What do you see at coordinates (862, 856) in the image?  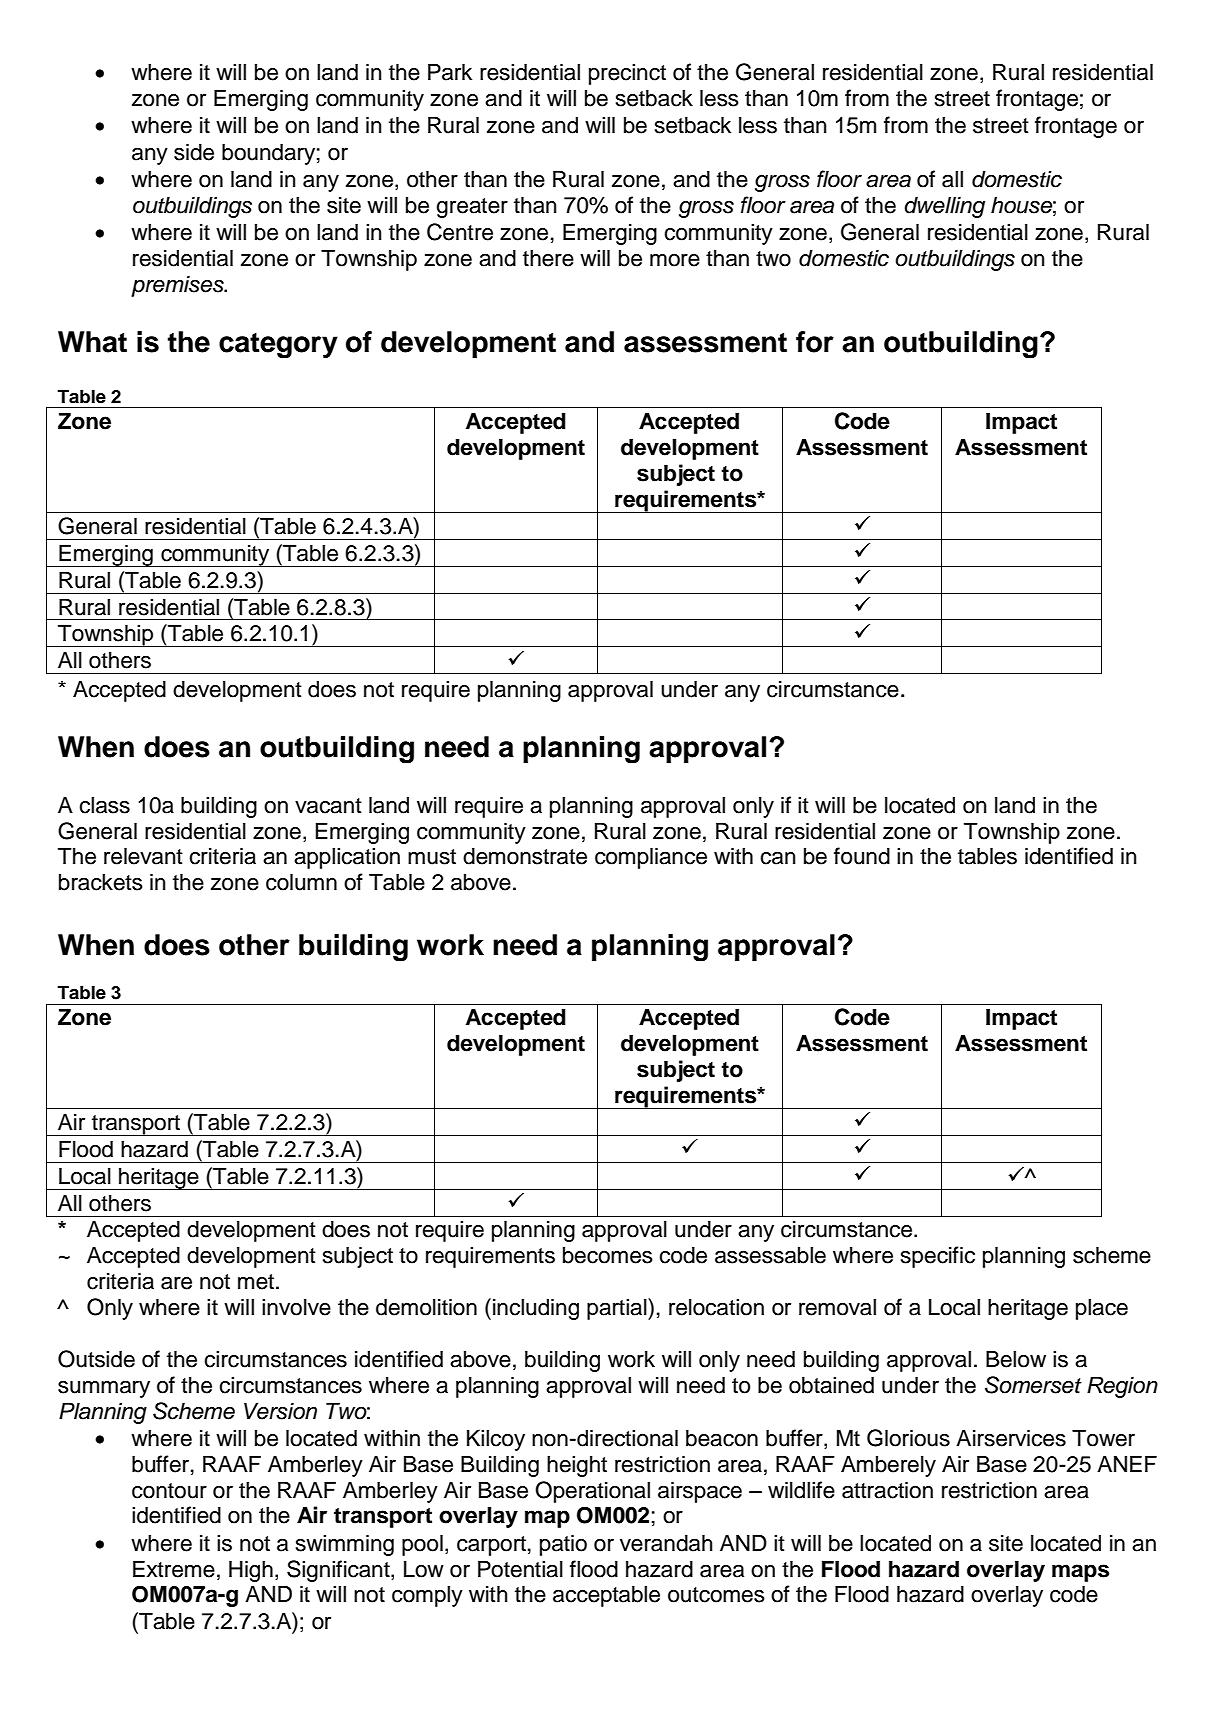 I see `found` at bounding box center [862, 856].
